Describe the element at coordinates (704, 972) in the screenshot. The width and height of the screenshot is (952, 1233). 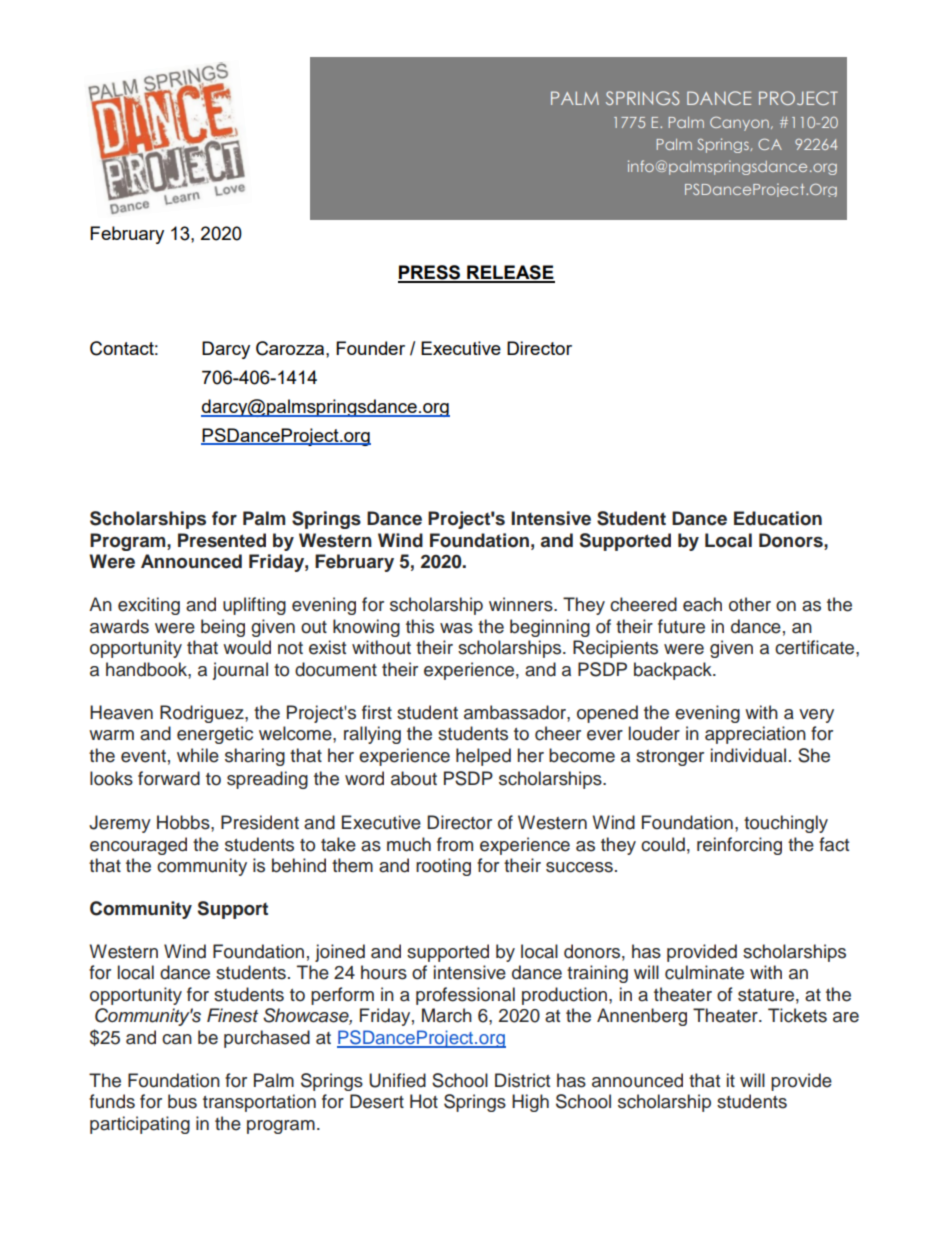
I see `culminate` at that location.
